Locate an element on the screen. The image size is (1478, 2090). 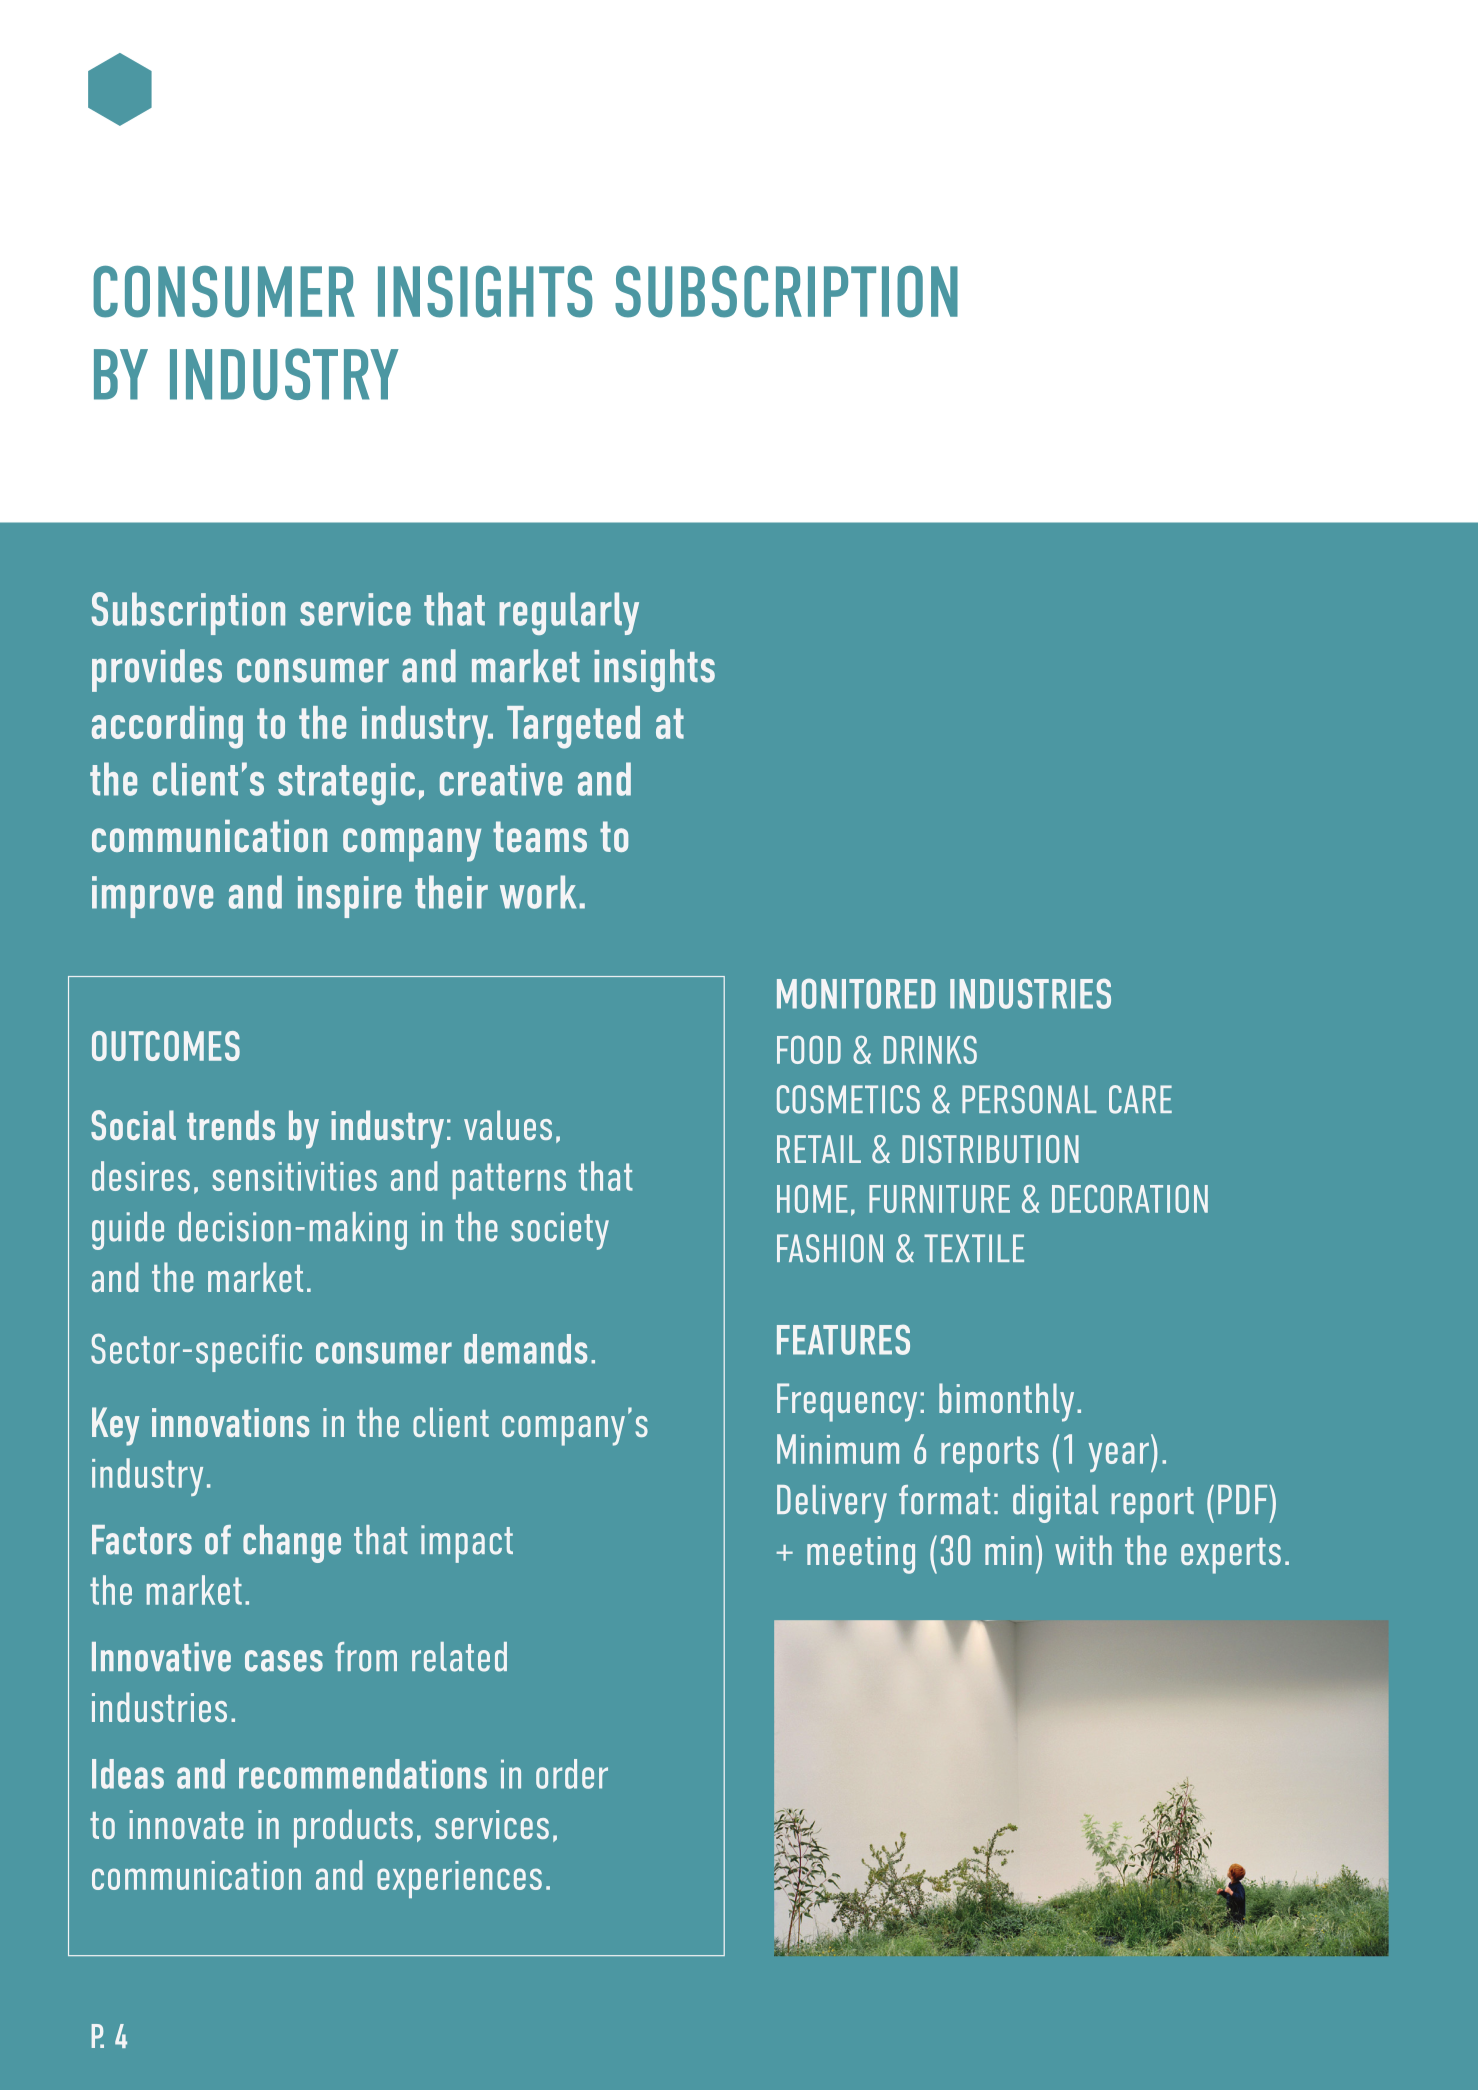
with is located at coordinates (1083, 1550).
